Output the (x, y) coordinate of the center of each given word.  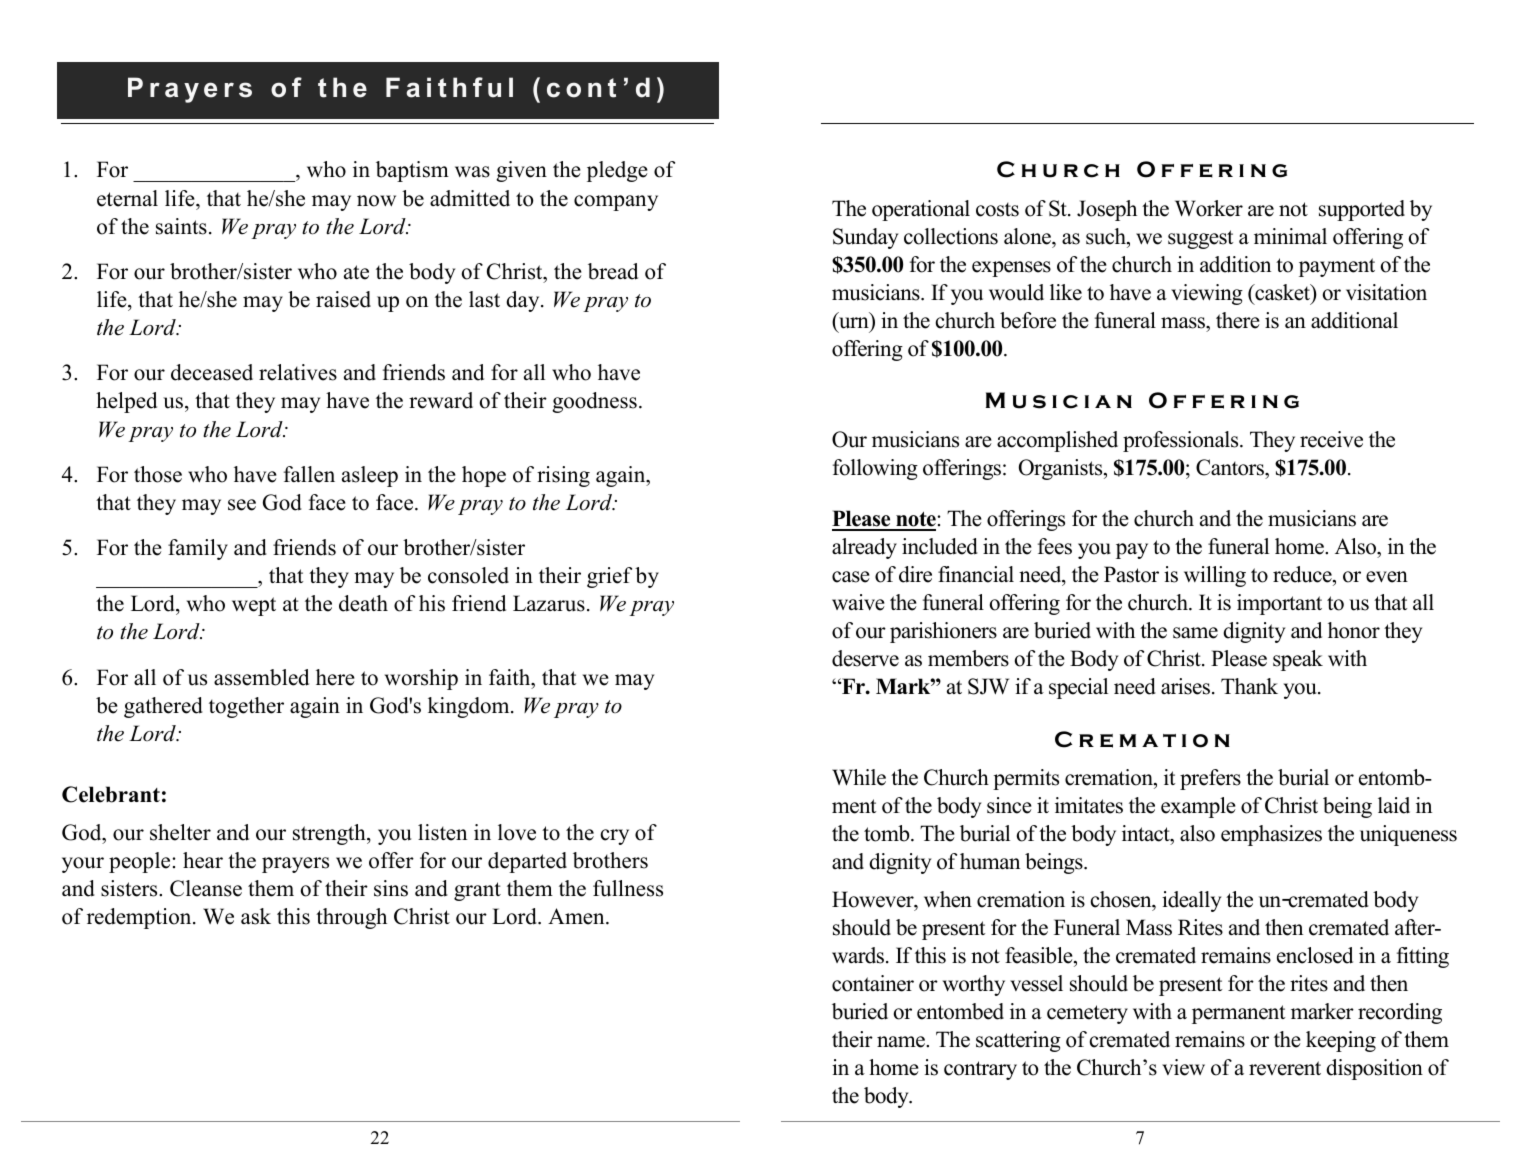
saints (181, 226)
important (1279, 604)
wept (254, 606)
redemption (140, 918)
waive (858, 602)
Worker (1209, 208)
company (616, 203)
